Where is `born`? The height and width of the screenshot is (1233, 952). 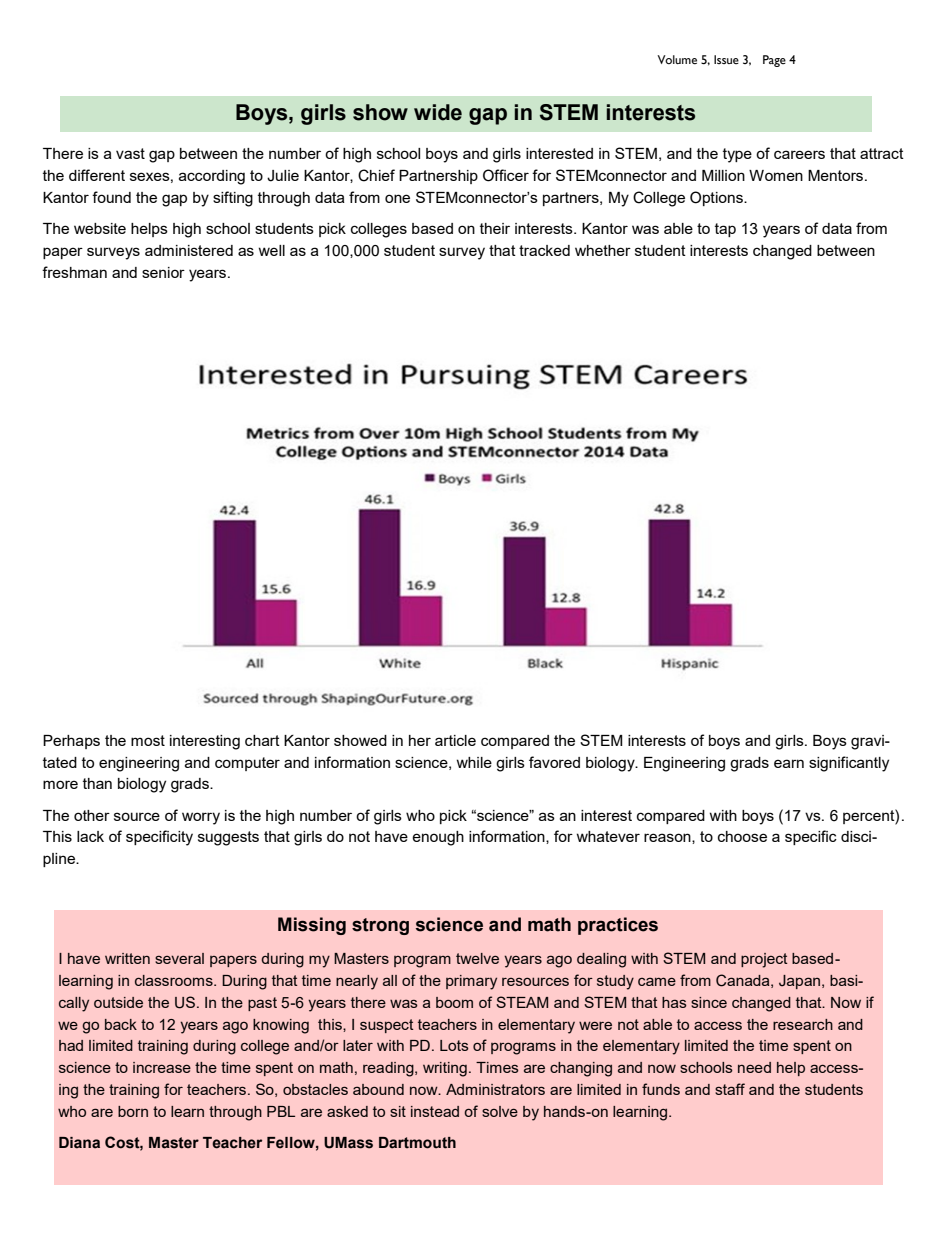 born is located at coordinates (133, 1111).
